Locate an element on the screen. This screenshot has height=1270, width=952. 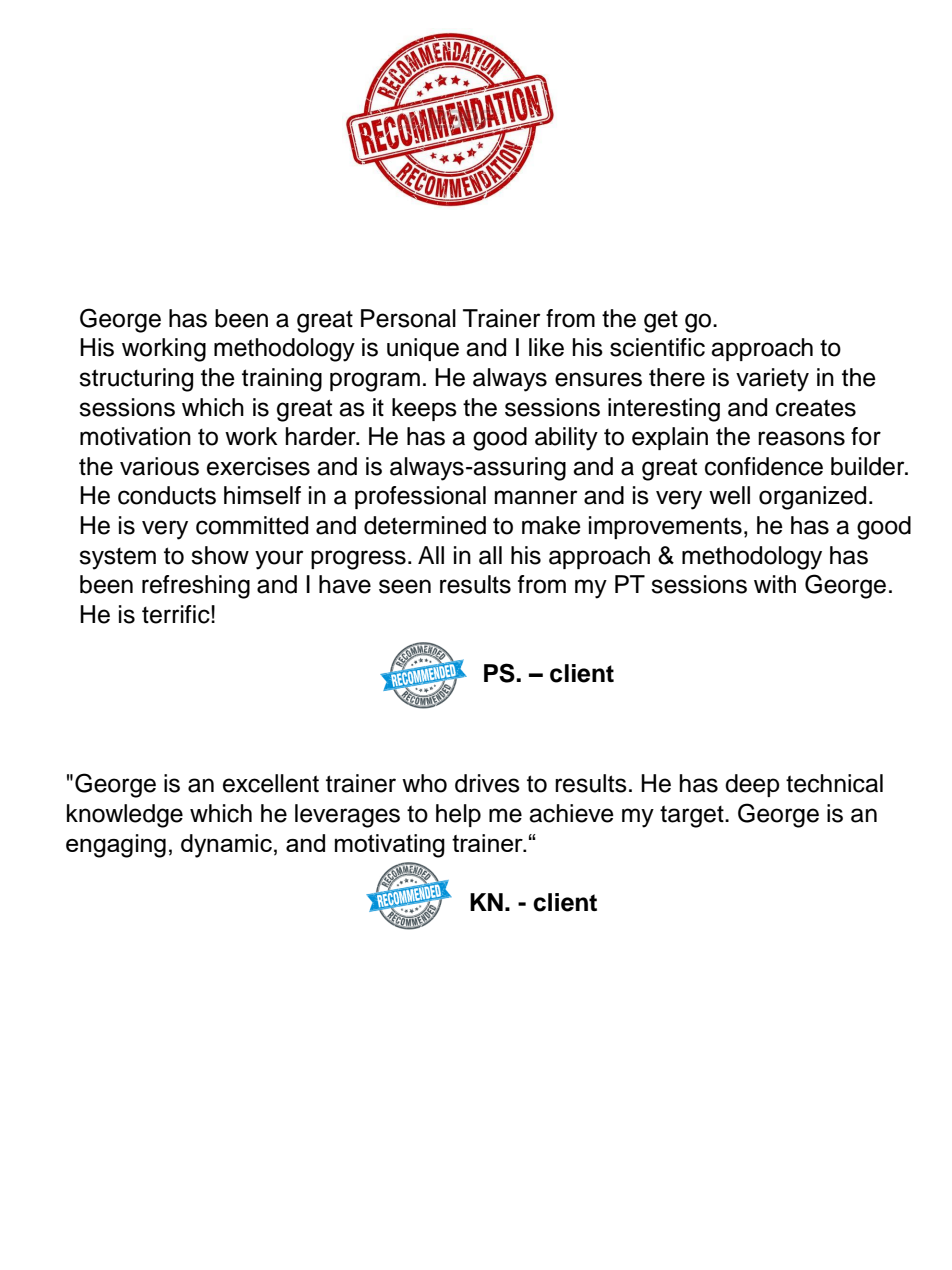
seen is located at coordinates (405, 586).
